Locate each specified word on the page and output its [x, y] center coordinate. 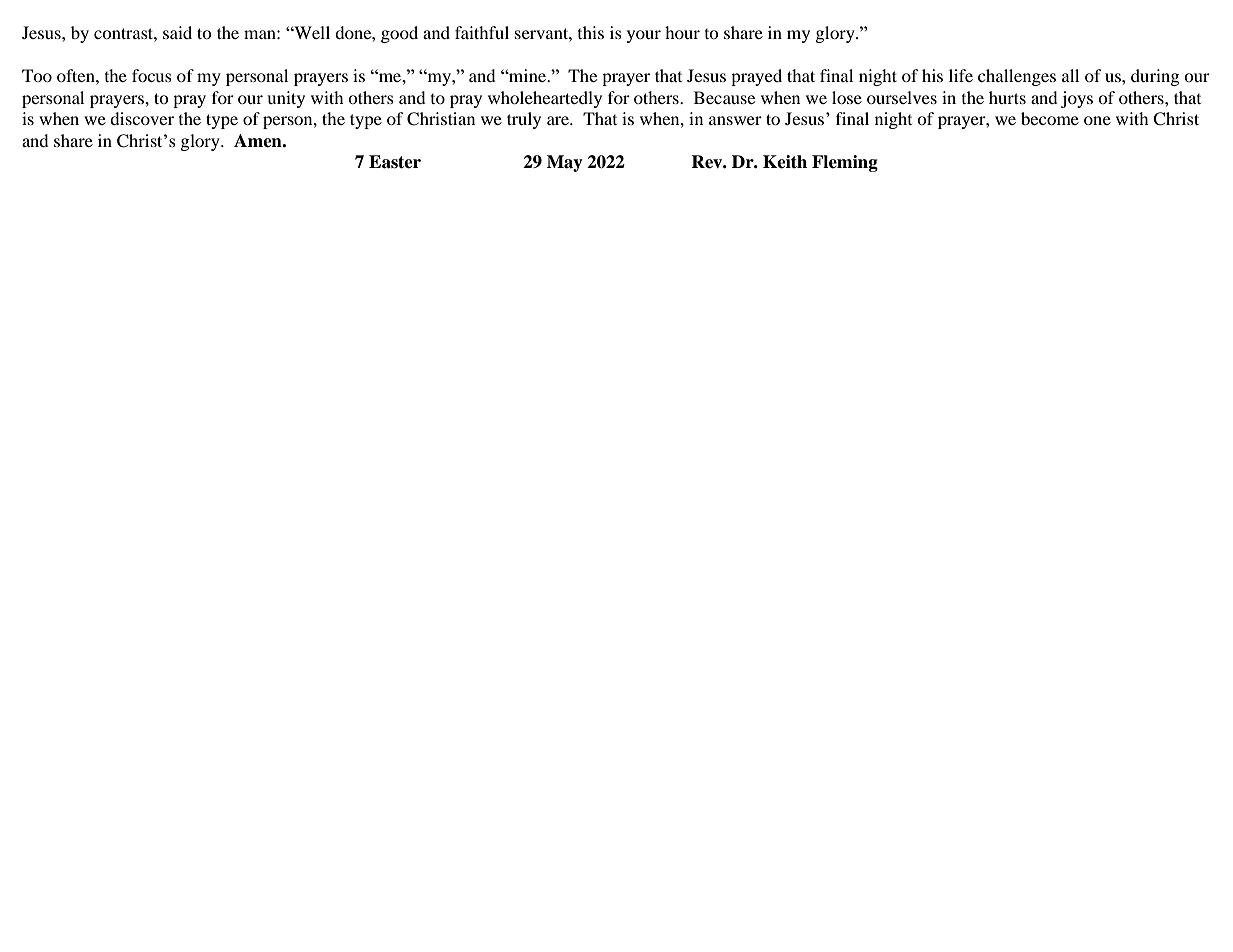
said [177, 32]
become [1050, 118]
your [644, 36]
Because [724, 97]
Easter [395, 162]
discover [142, 118]
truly [524, 120]
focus [152, 75]
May [565, 163]
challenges [1017, 77]
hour [682, 32]
